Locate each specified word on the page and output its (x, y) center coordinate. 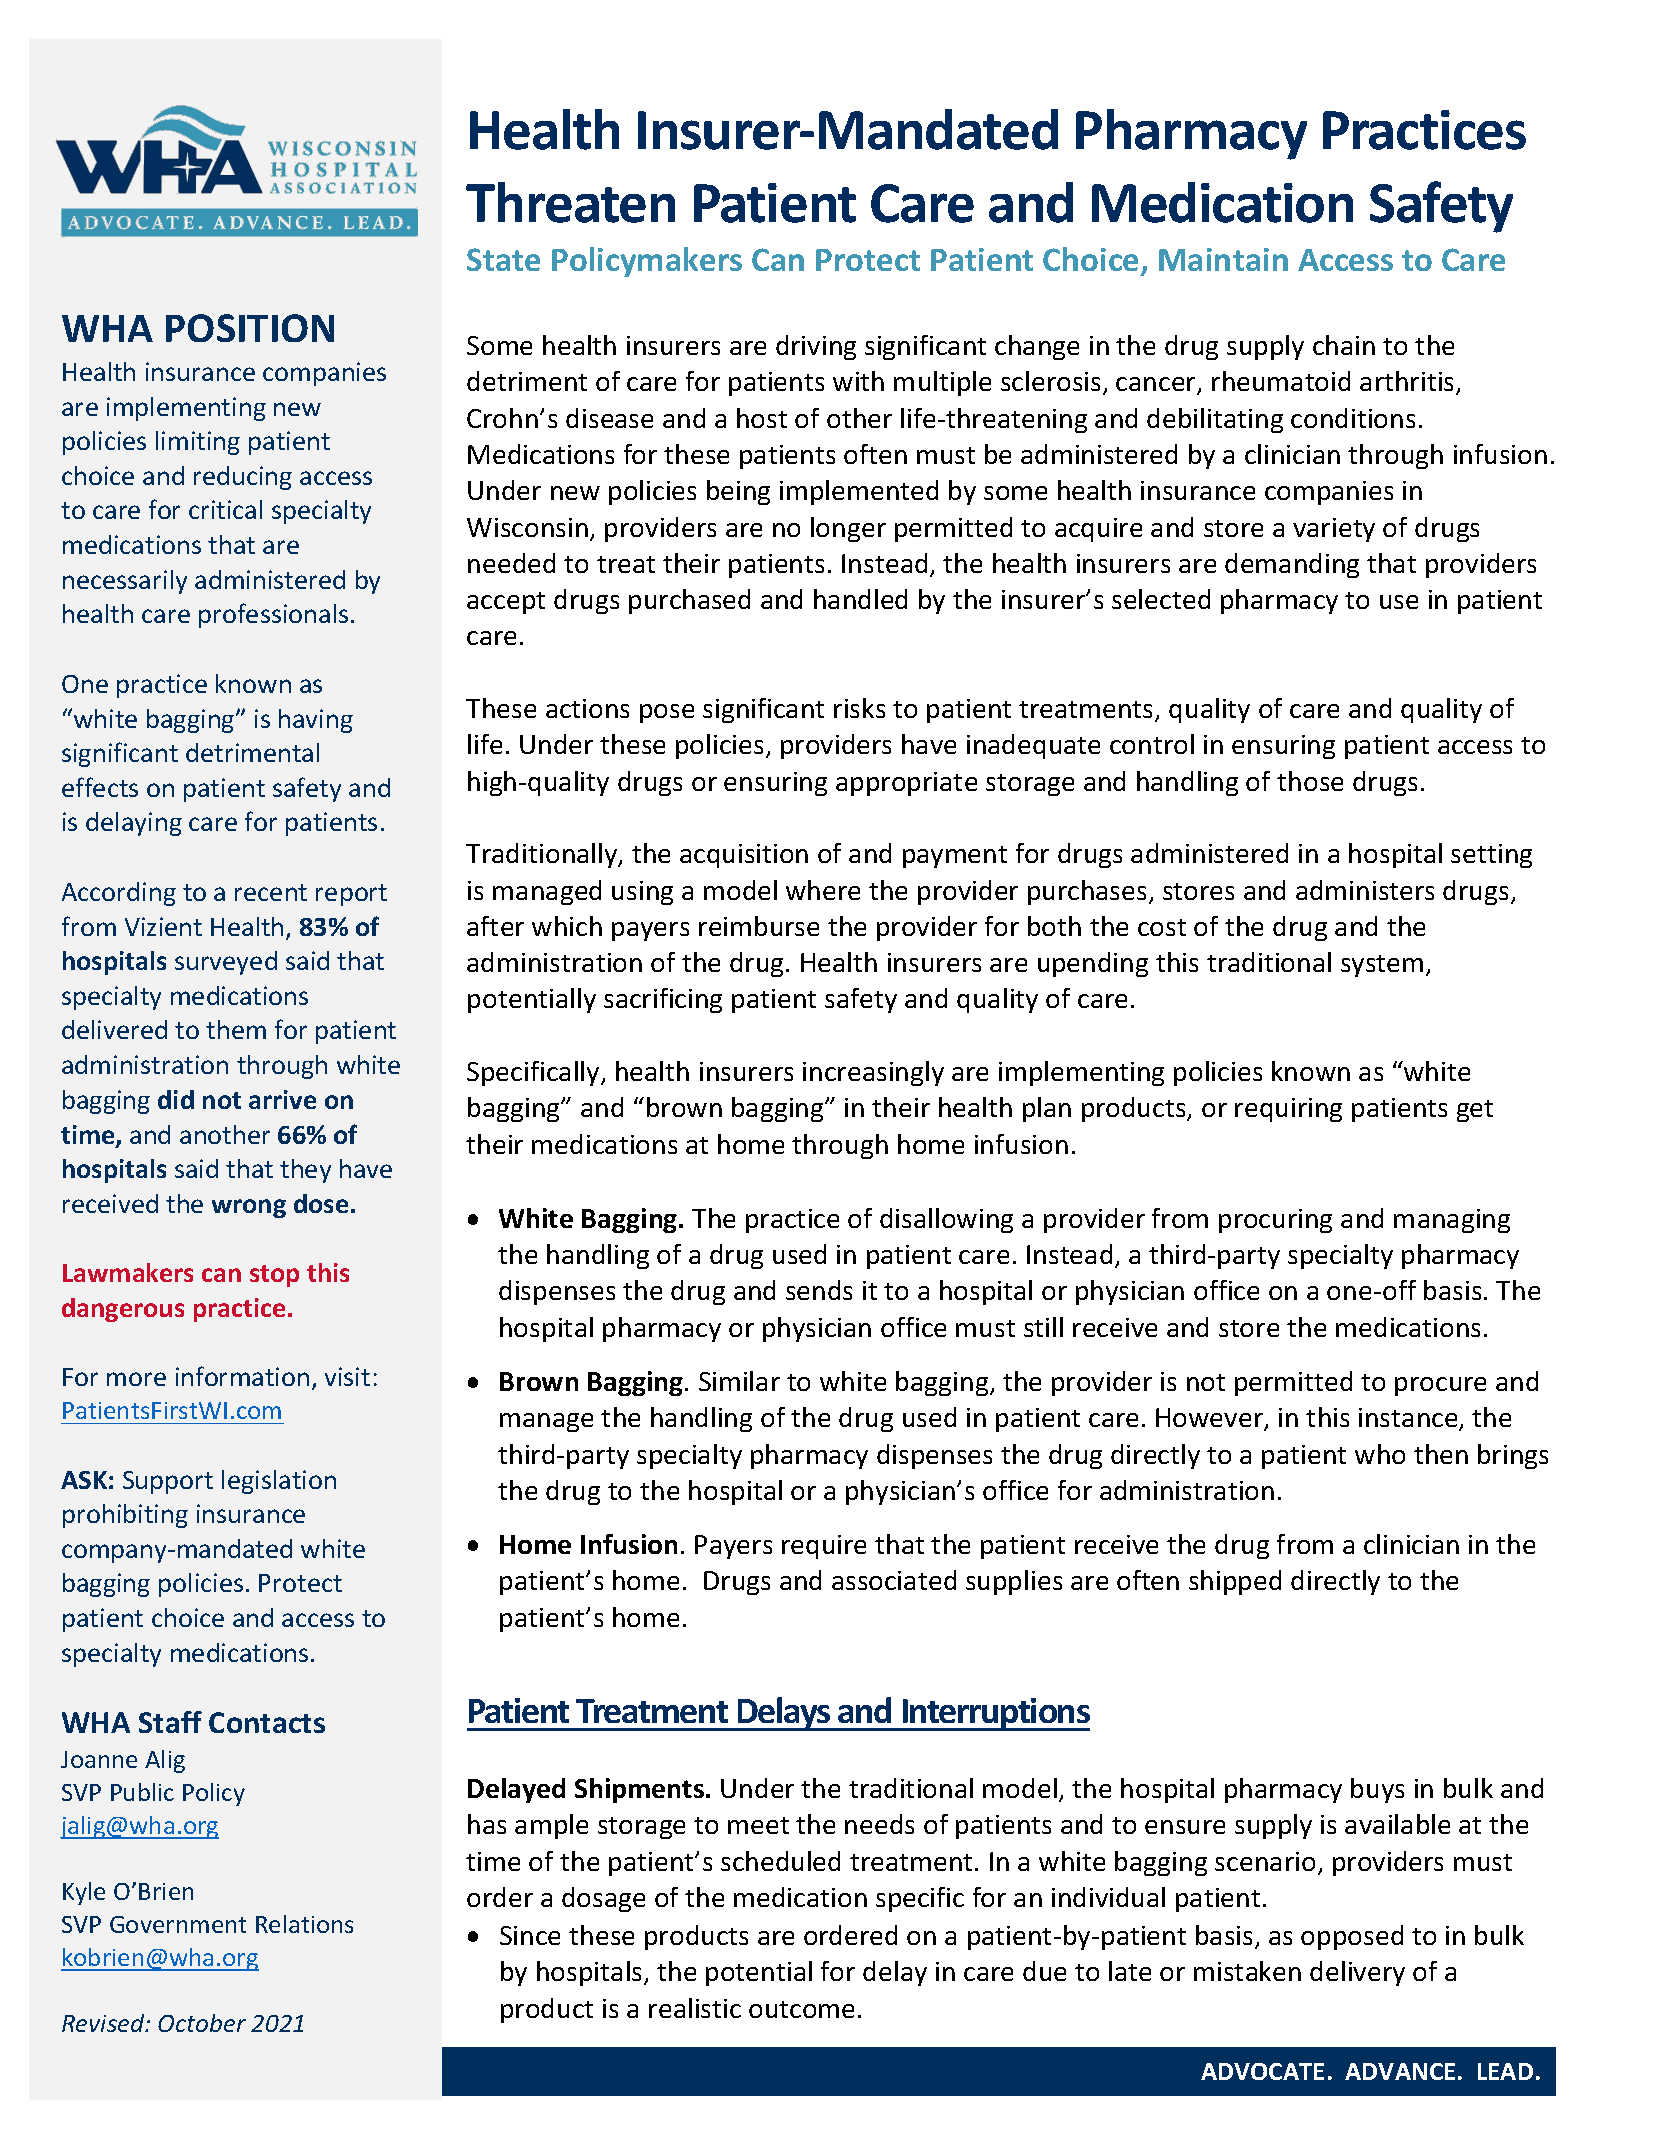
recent (271, 892)
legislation (279, 1482)
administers (1365, 890)
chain (1344, 345)
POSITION (250, 328)
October (202, 2023)
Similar (739, 1381)
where (823, 890)
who (1380, 1454)
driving (816, 347)
